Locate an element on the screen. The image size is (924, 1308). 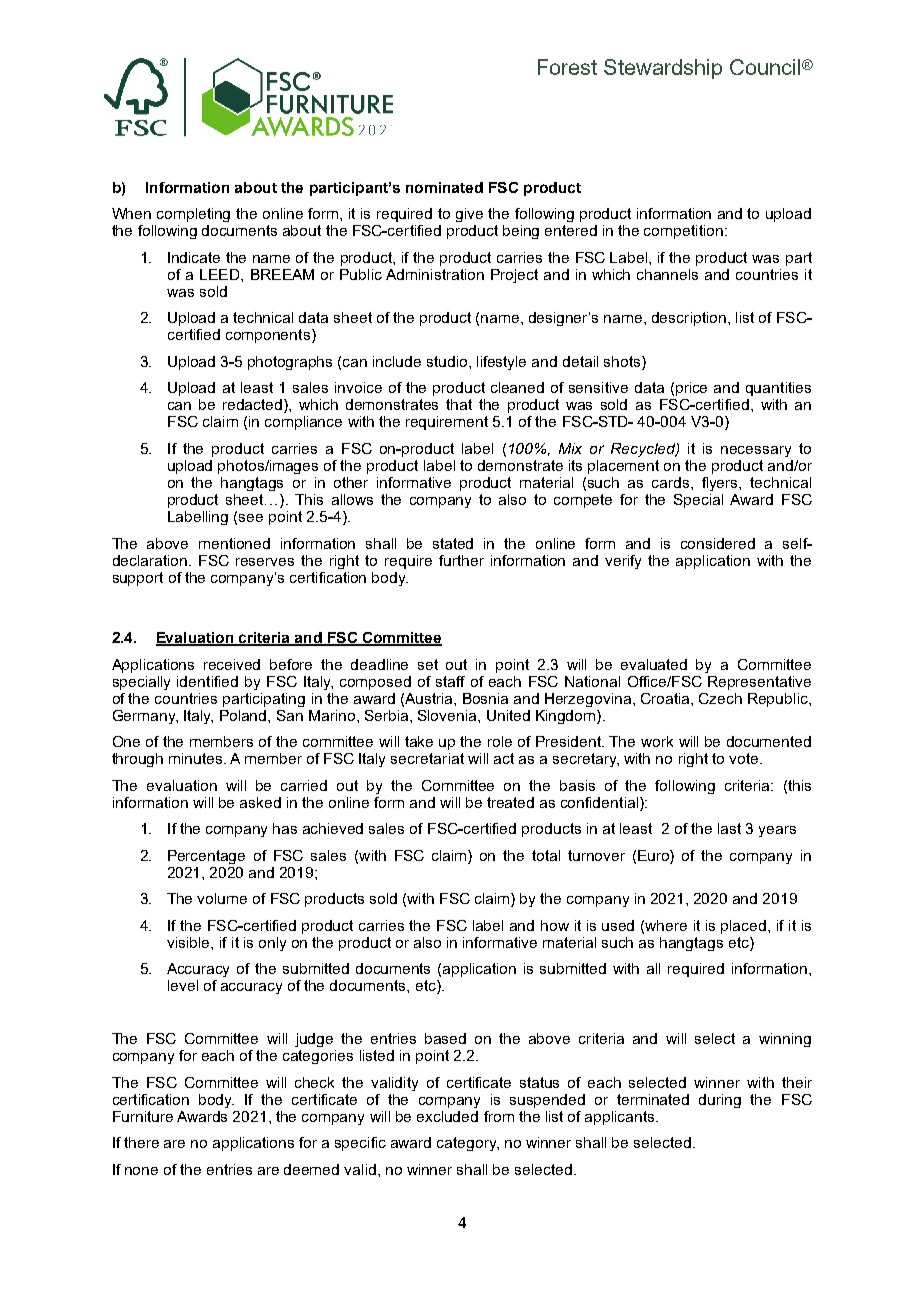
Stewardship is located at coordinates (663, 69).
